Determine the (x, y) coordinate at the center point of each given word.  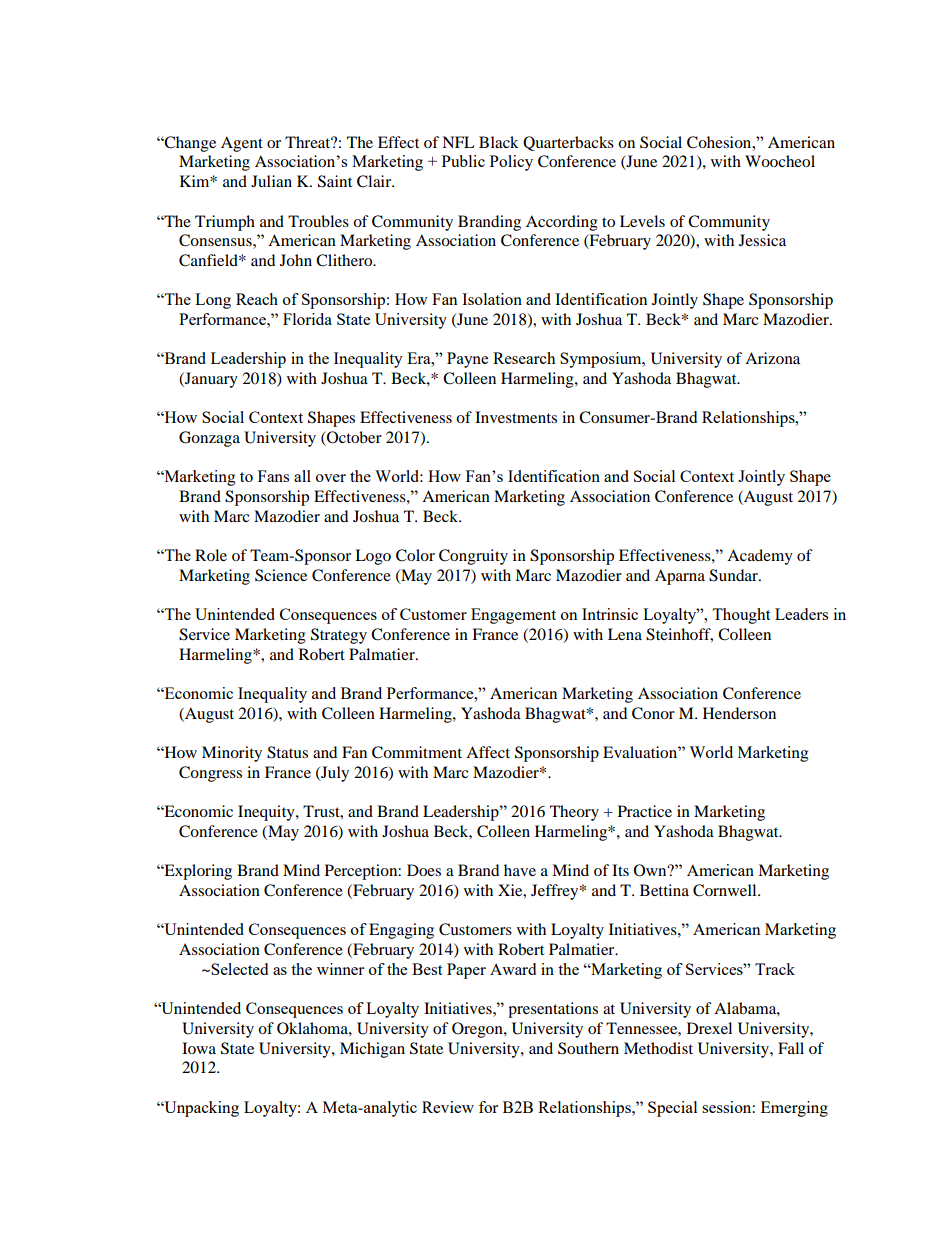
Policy (511, 163)
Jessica (762, 240)
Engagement (513, 616)
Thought (741, 616)
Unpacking (200, 1109)
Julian (271, 181)
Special (672, 1109)
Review (448, 1107)
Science (281, 575)
